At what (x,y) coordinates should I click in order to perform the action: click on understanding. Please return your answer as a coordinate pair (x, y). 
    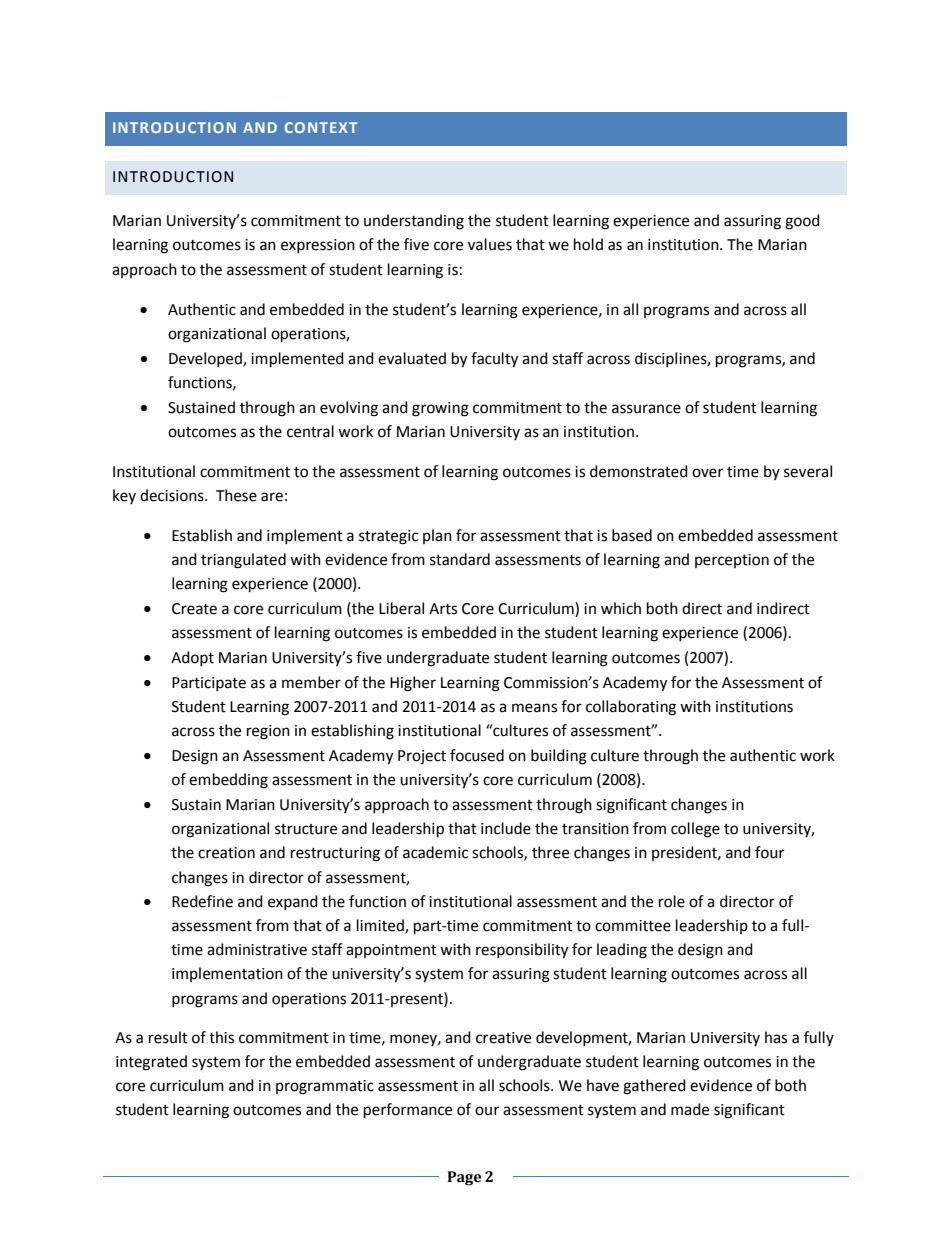
    Looking at the image, I should click on (414, 222).
